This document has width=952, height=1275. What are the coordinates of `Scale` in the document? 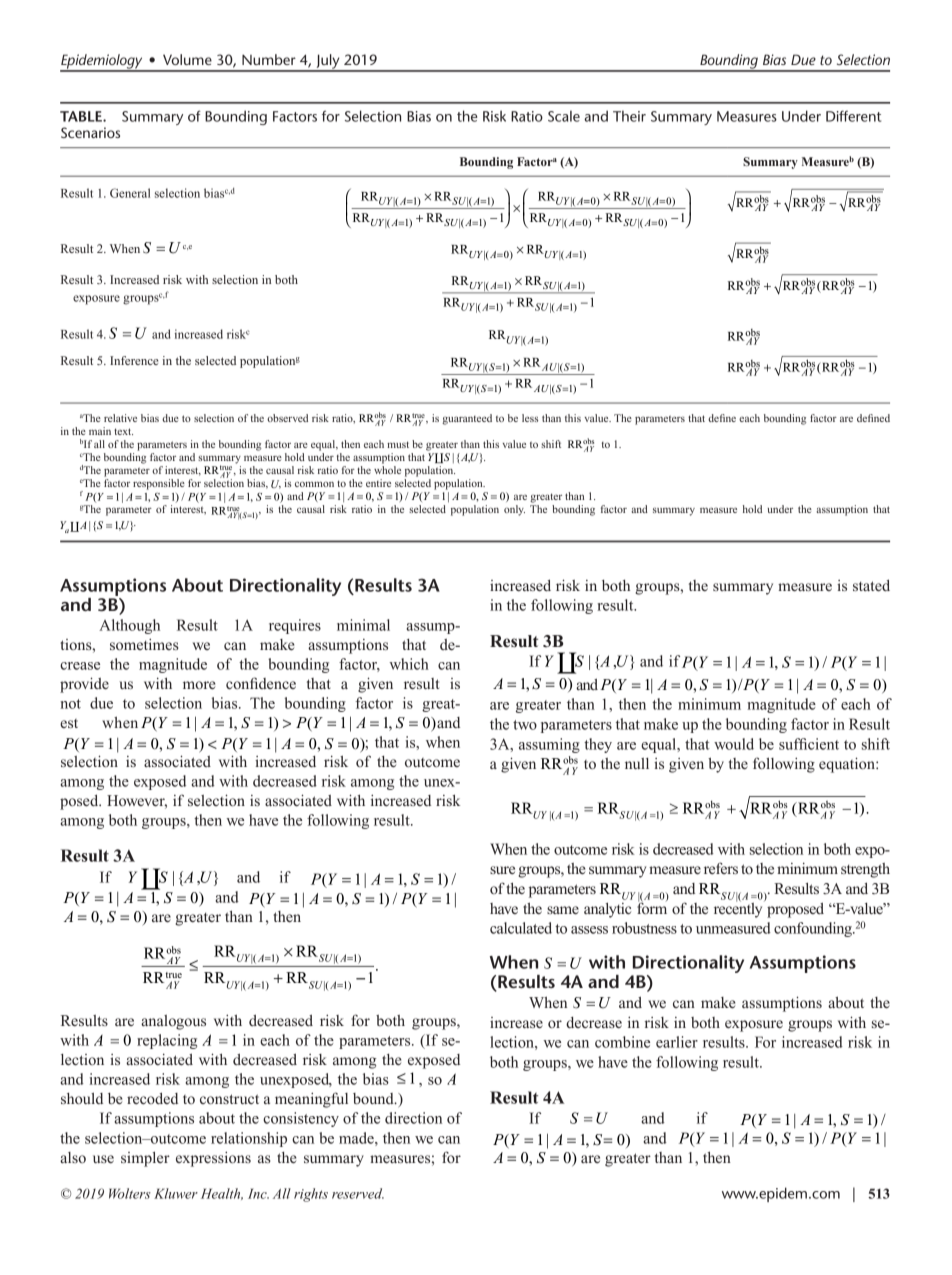 It's located at (564, 116).
